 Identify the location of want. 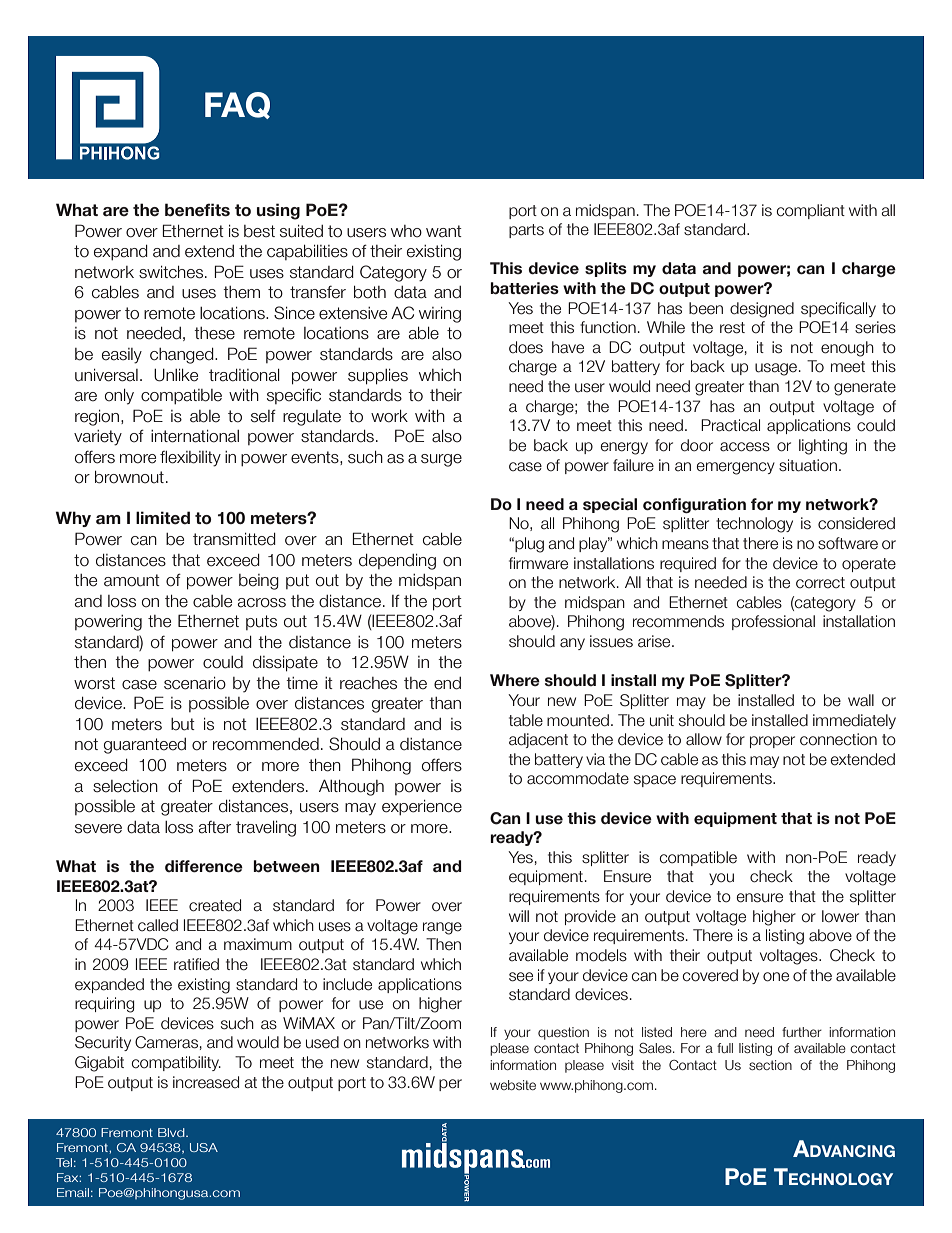
(444, 231).
